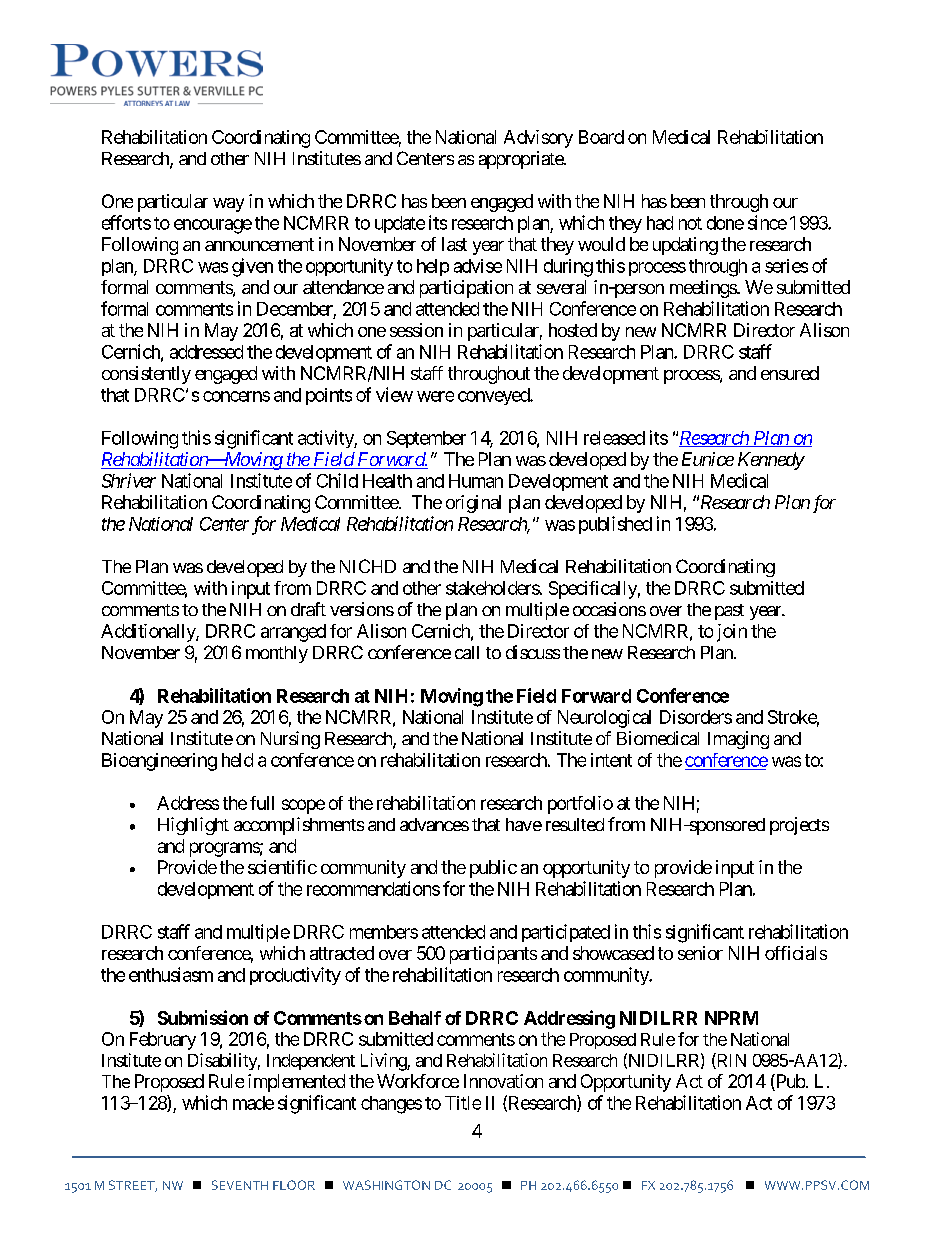 This image has height=1233, width=952. Describe the element at coordinates (277, 654) in the image. I see `monthly` at that location.
